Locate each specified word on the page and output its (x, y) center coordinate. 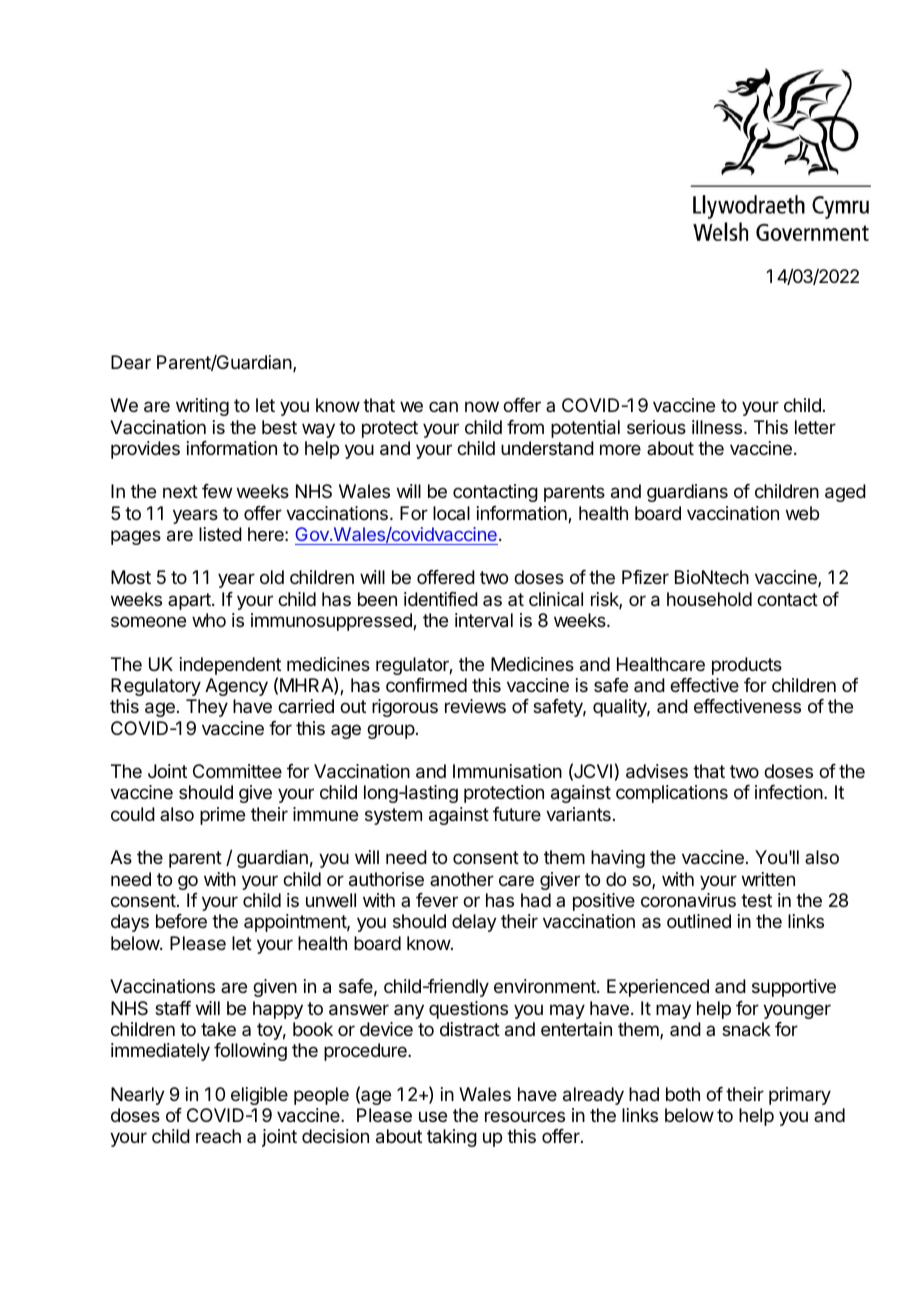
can (443, 406)
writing (202, 407)
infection (789, 792)
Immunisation (507, 771)
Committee (237, 771)
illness (718, 427)
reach (218, 1136)
